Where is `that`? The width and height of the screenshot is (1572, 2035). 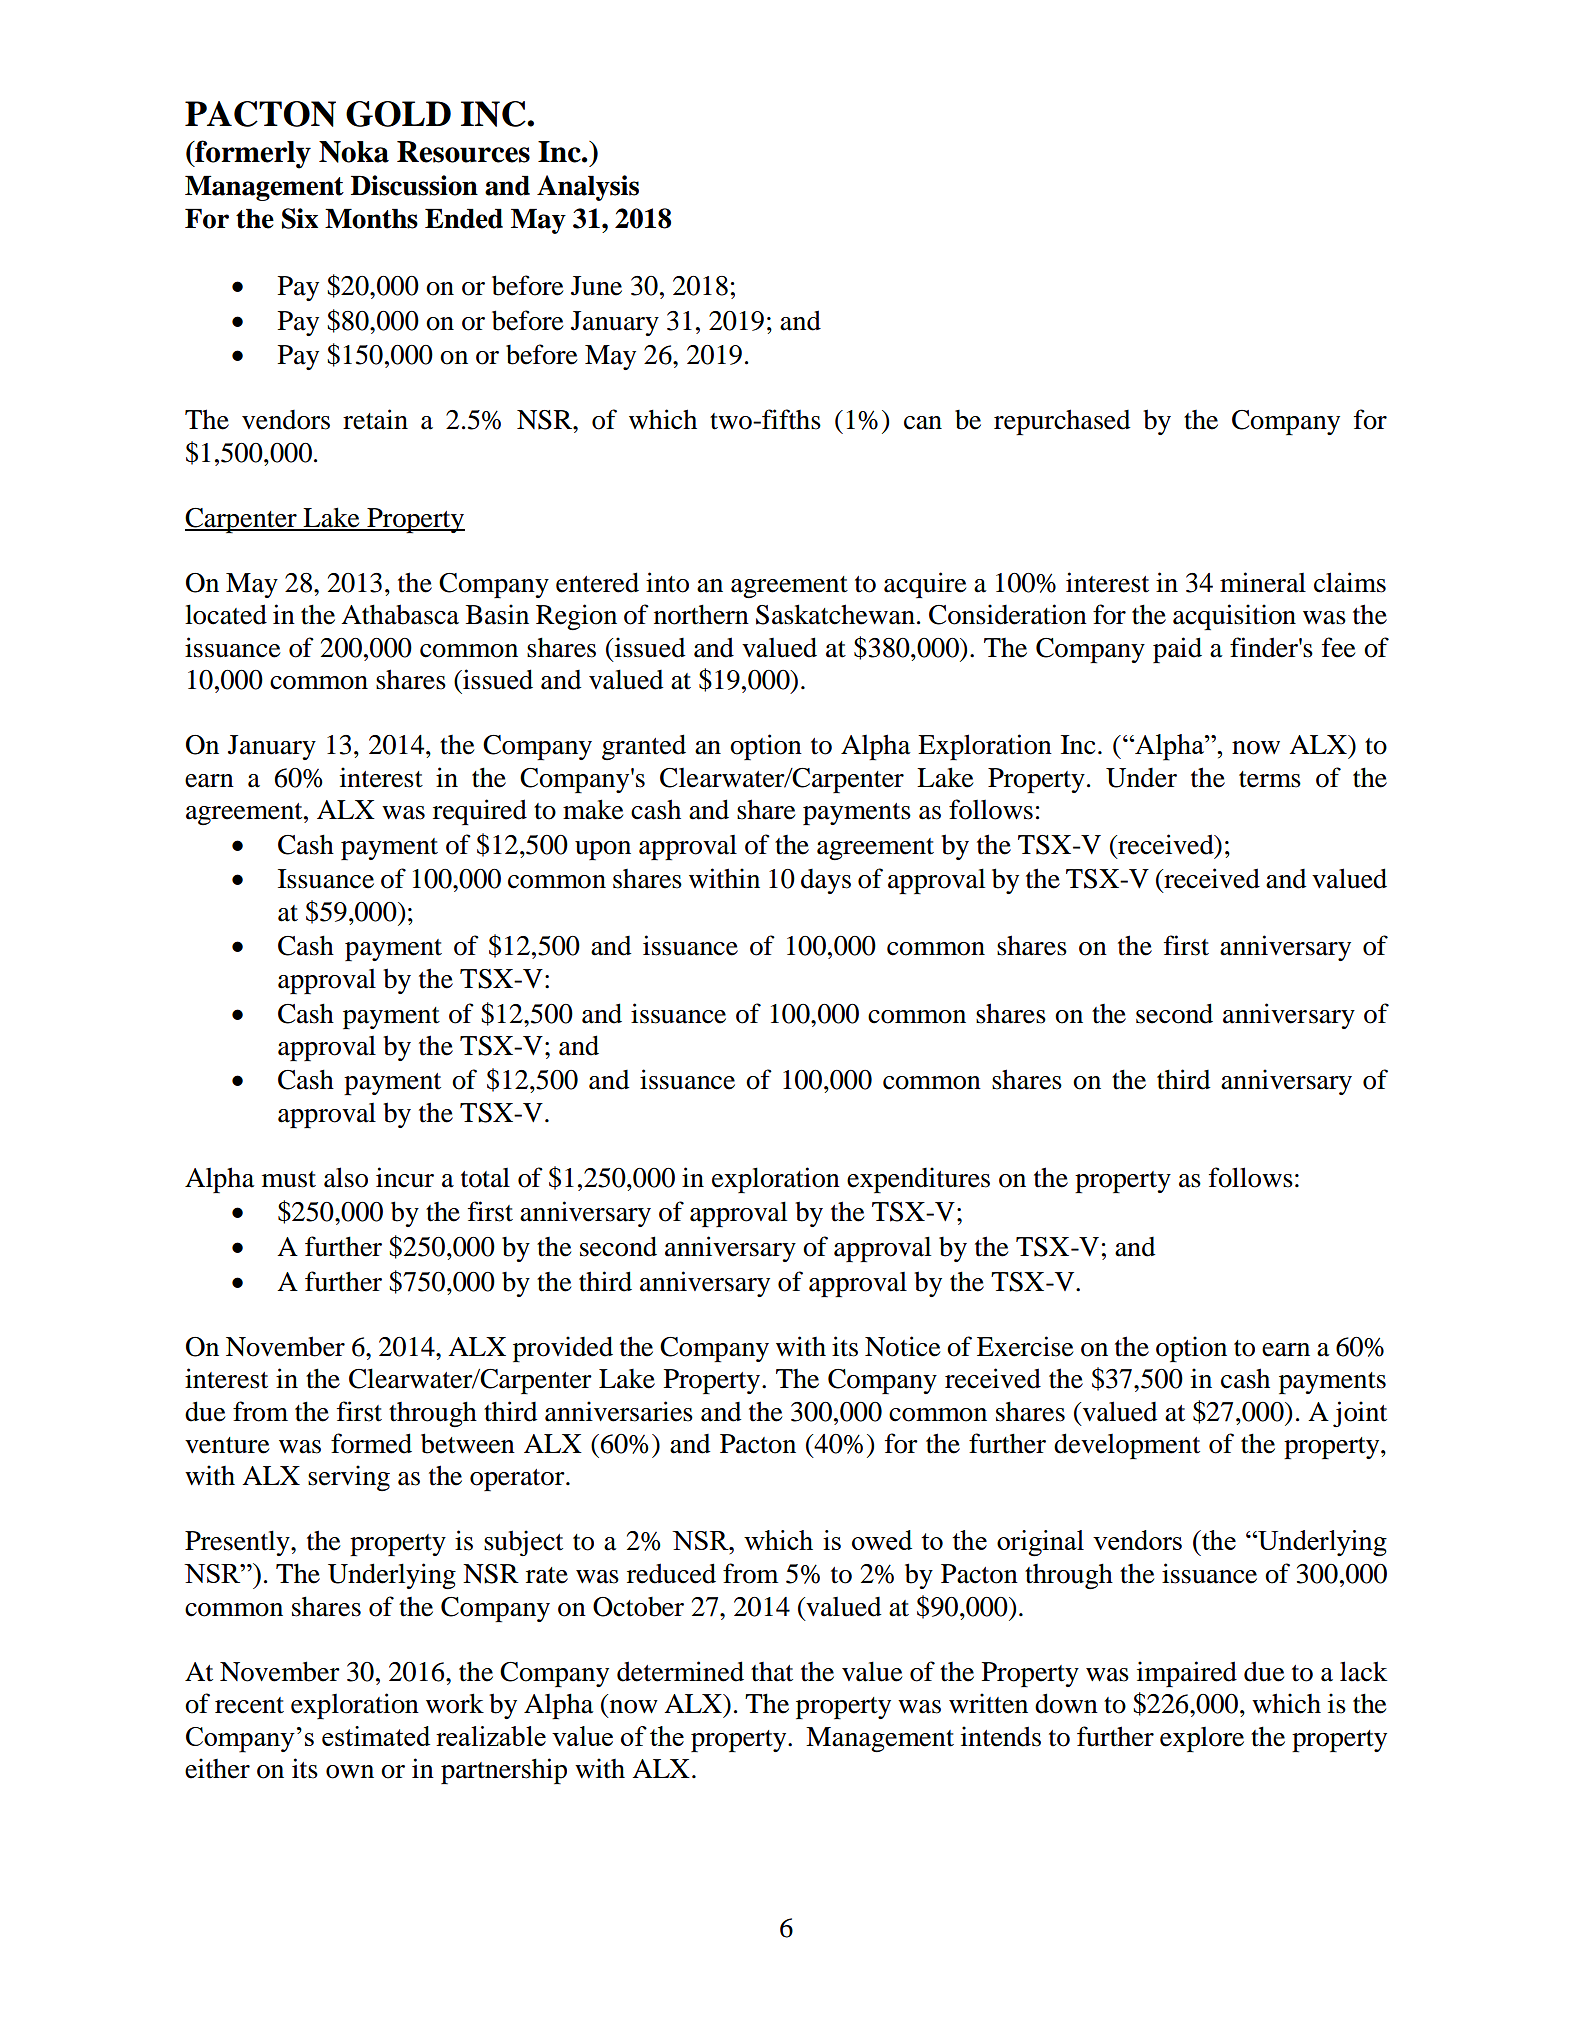 that is located at coordinates (772, 1672).
